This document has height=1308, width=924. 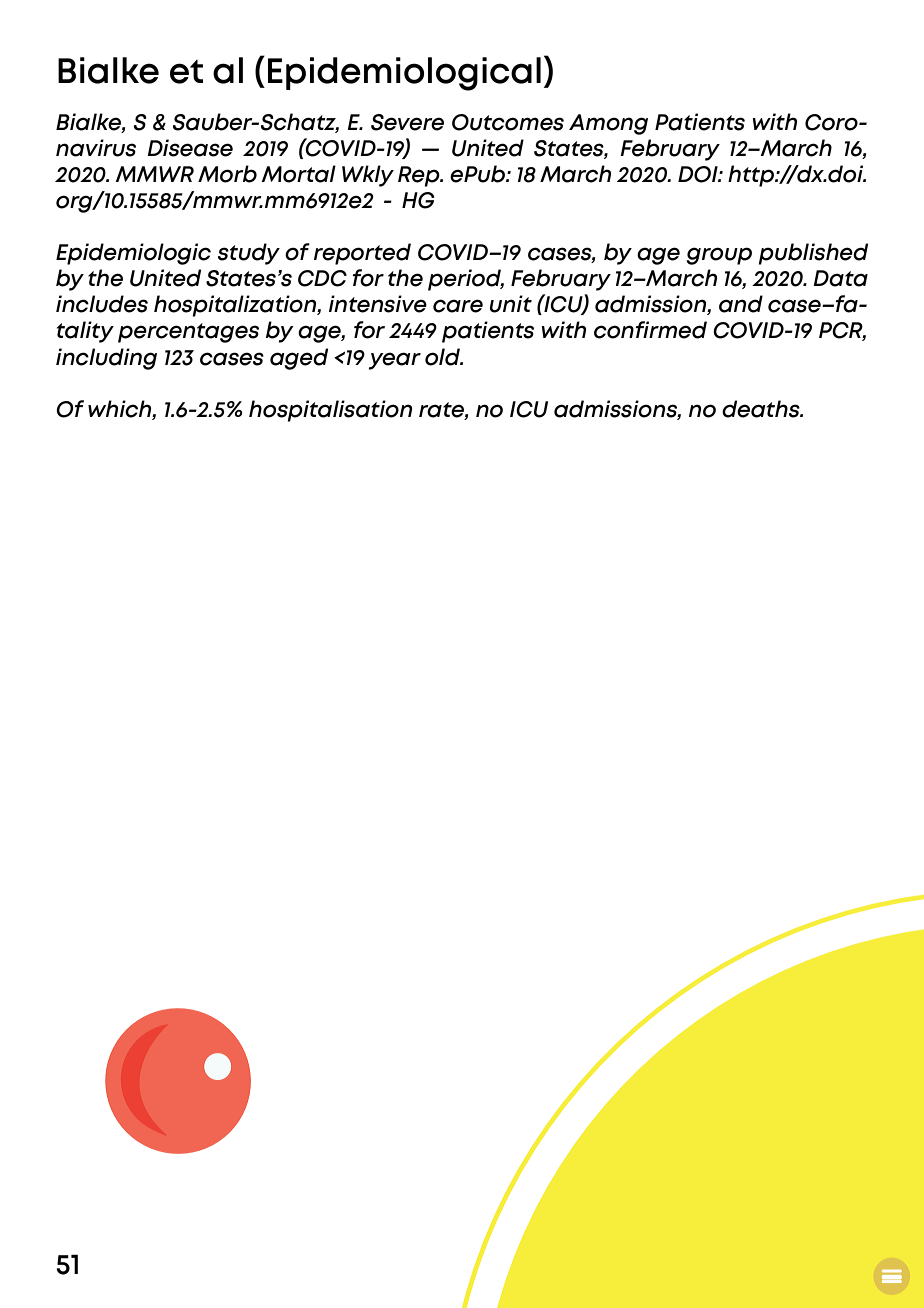 I want to click on hospitalisation, so click(x=330, y=411).
